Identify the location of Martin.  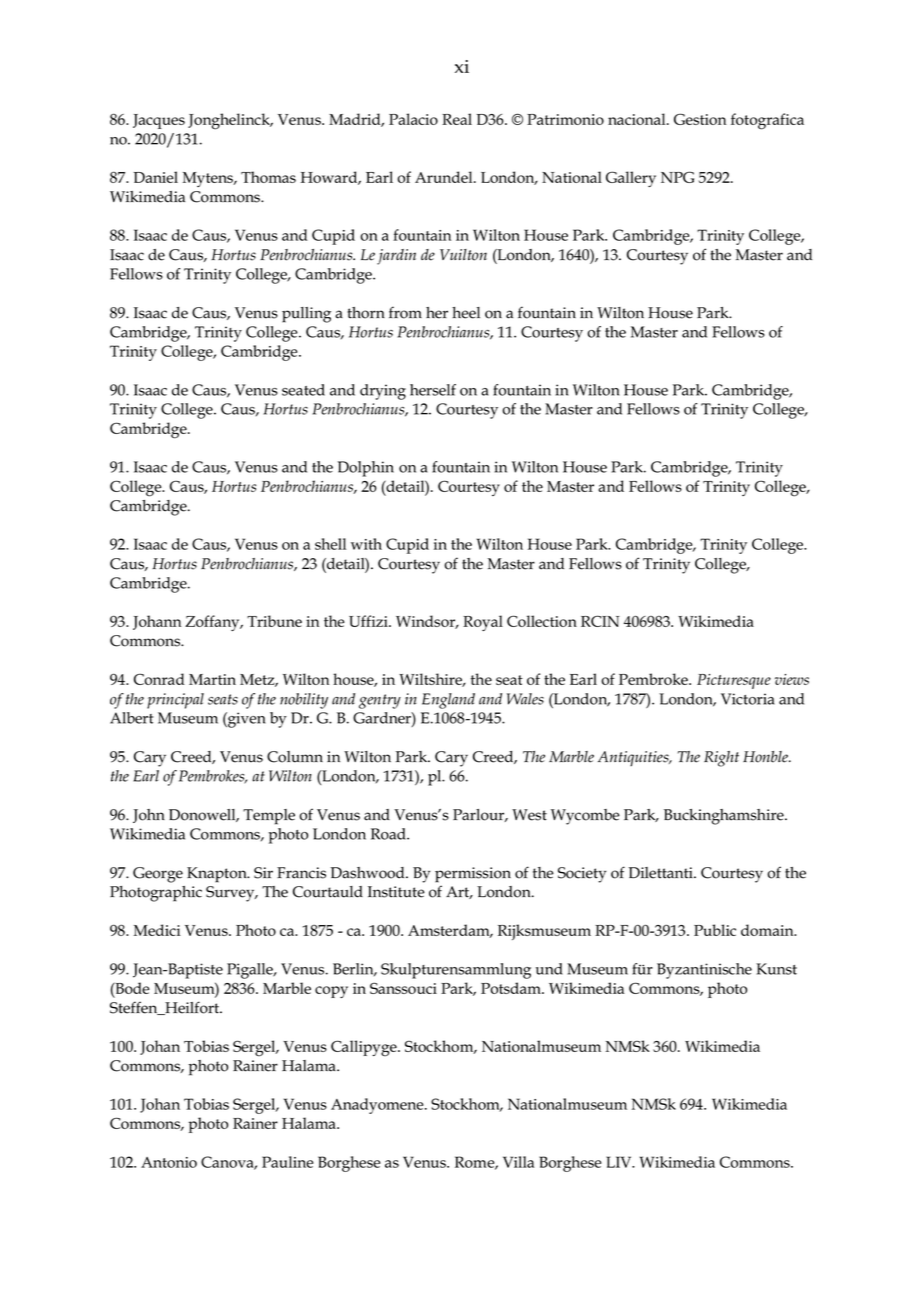
(212, 679).
